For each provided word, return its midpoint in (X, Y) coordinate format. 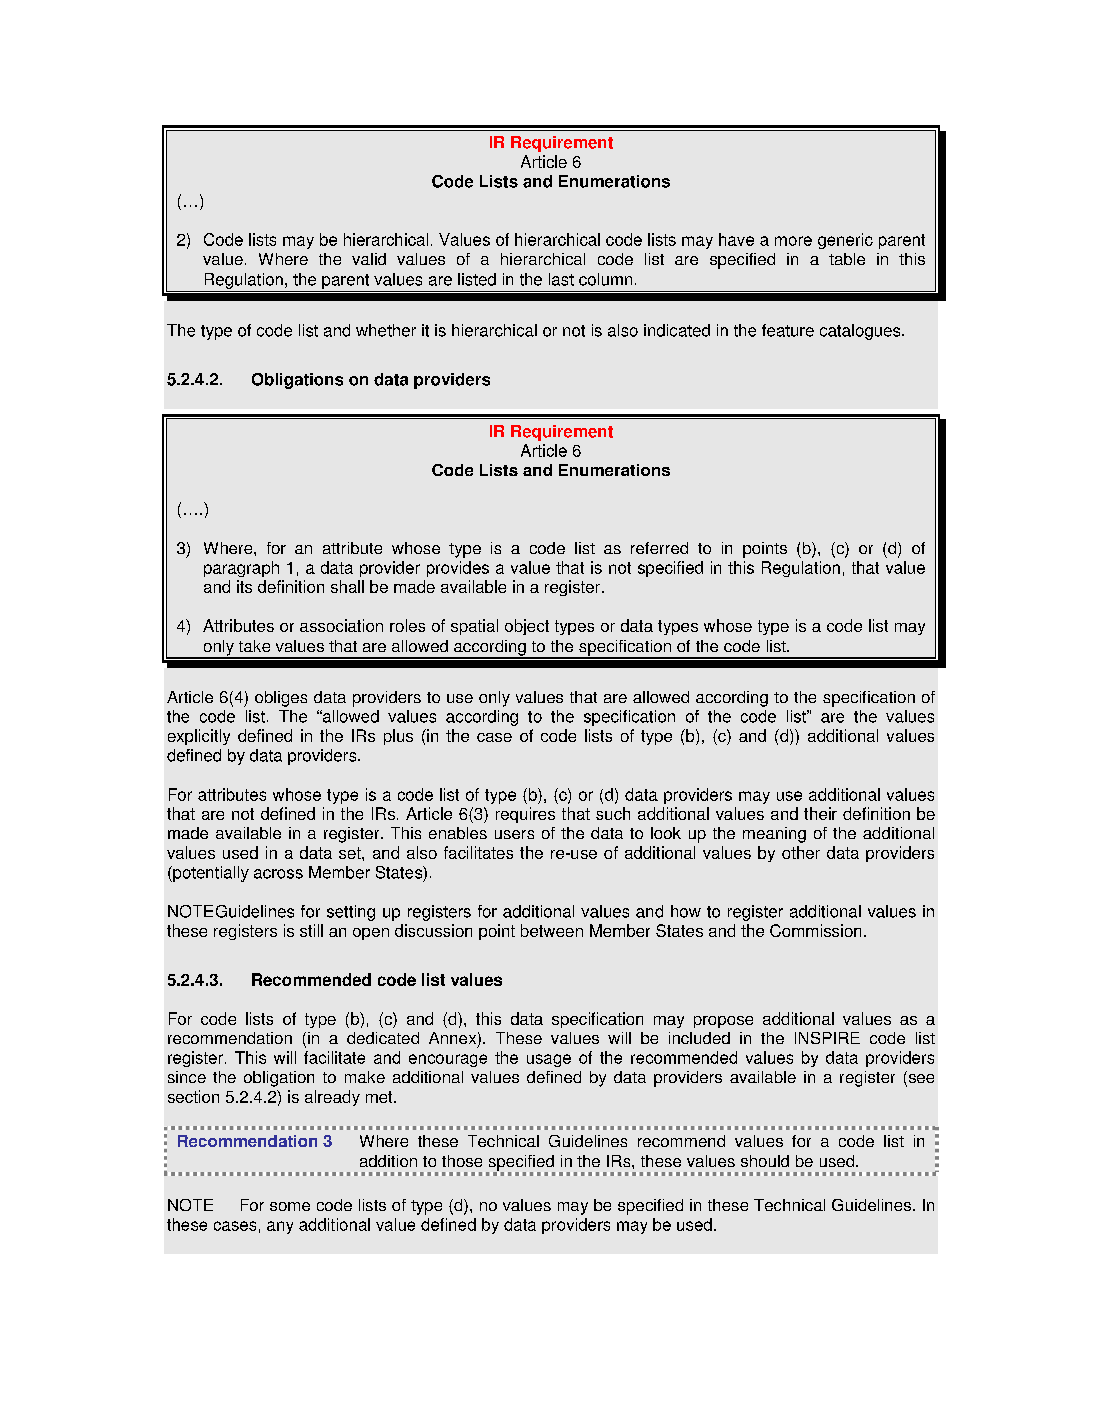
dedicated (383, 1038)
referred (659, 548)
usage (549, 1060)
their (820, 813)
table (847, 259)
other (801, 852)
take (254, 646)
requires (525, 815)
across (278, 874)
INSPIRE (827, 1038)
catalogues (861, 332)
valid (369, 259)
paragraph (241, 569)
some (290, 1206)
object (527, 627)
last (561, 279)
